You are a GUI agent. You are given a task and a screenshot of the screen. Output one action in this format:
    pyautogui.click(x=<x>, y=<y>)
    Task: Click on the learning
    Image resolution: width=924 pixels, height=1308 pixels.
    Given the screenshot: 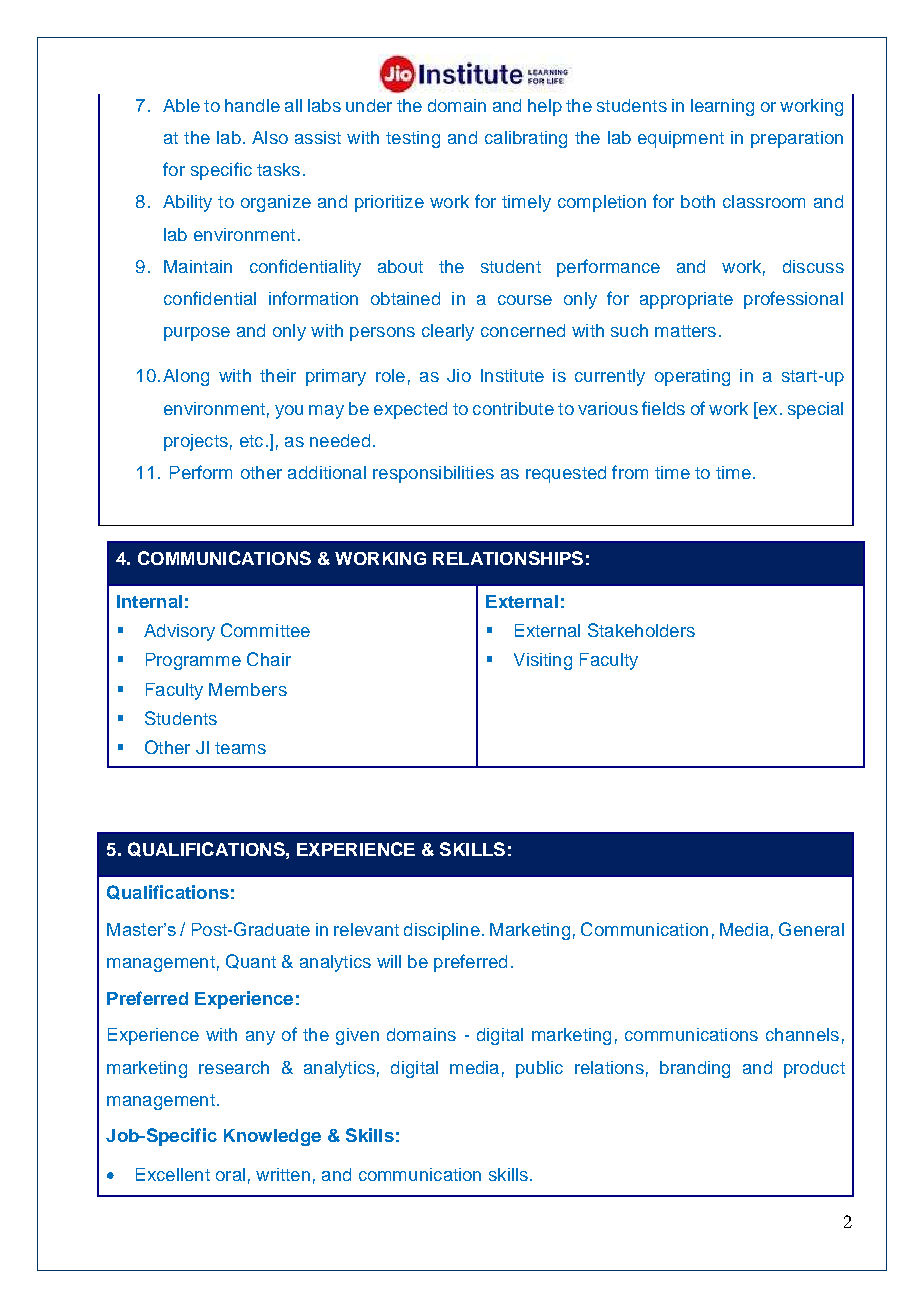 What is the action you would take?
    pyautogui.click(x=722, y=107)
